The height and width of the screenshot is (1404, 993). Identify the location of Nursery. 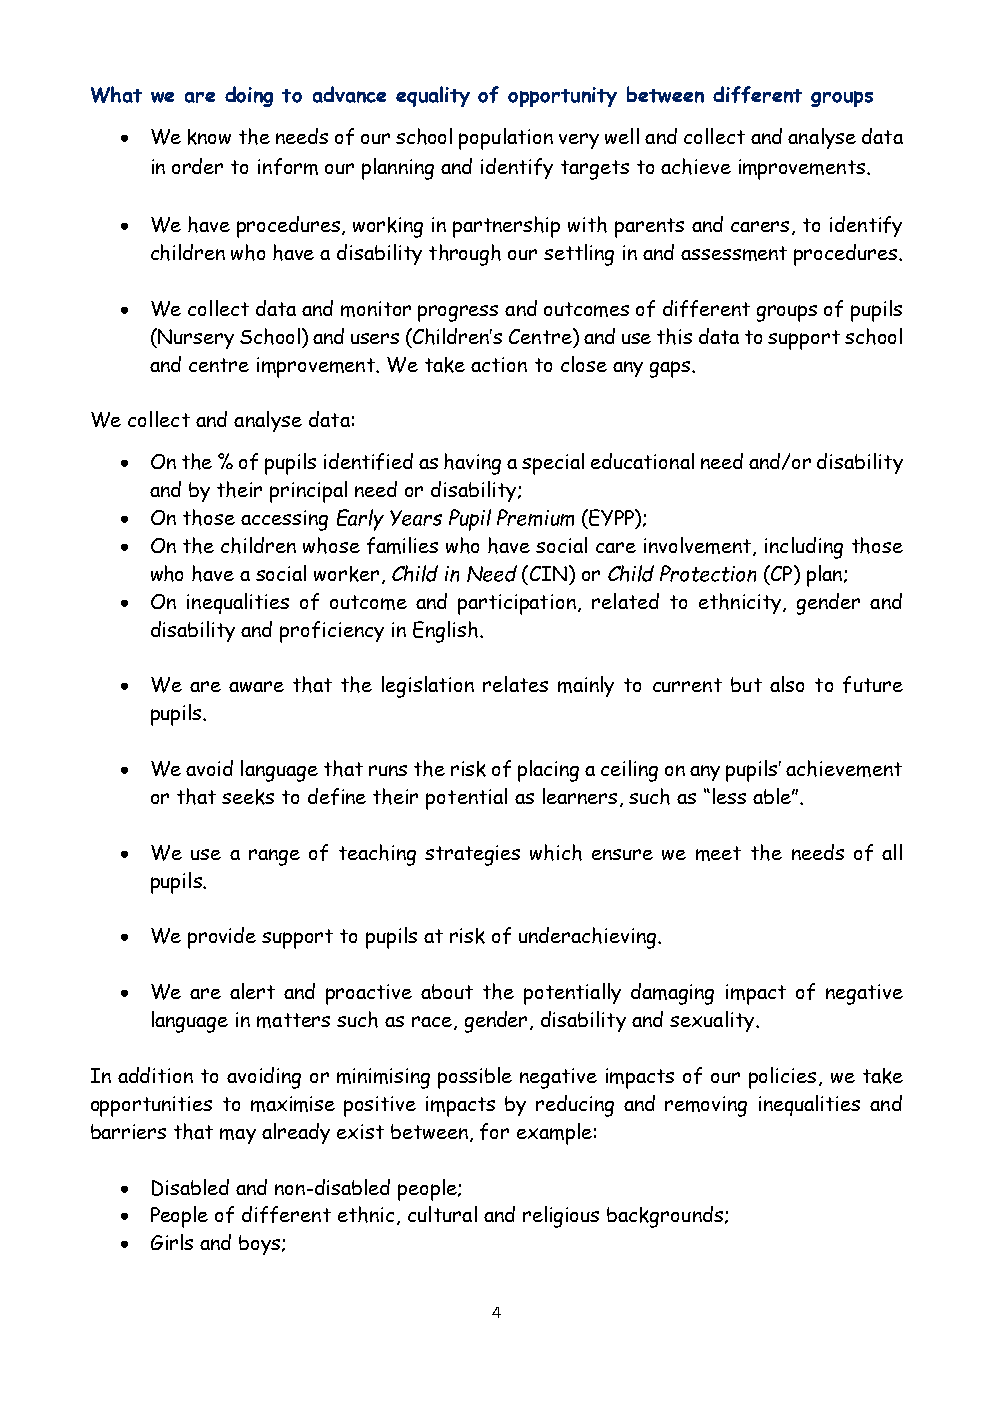
(195, 338).
